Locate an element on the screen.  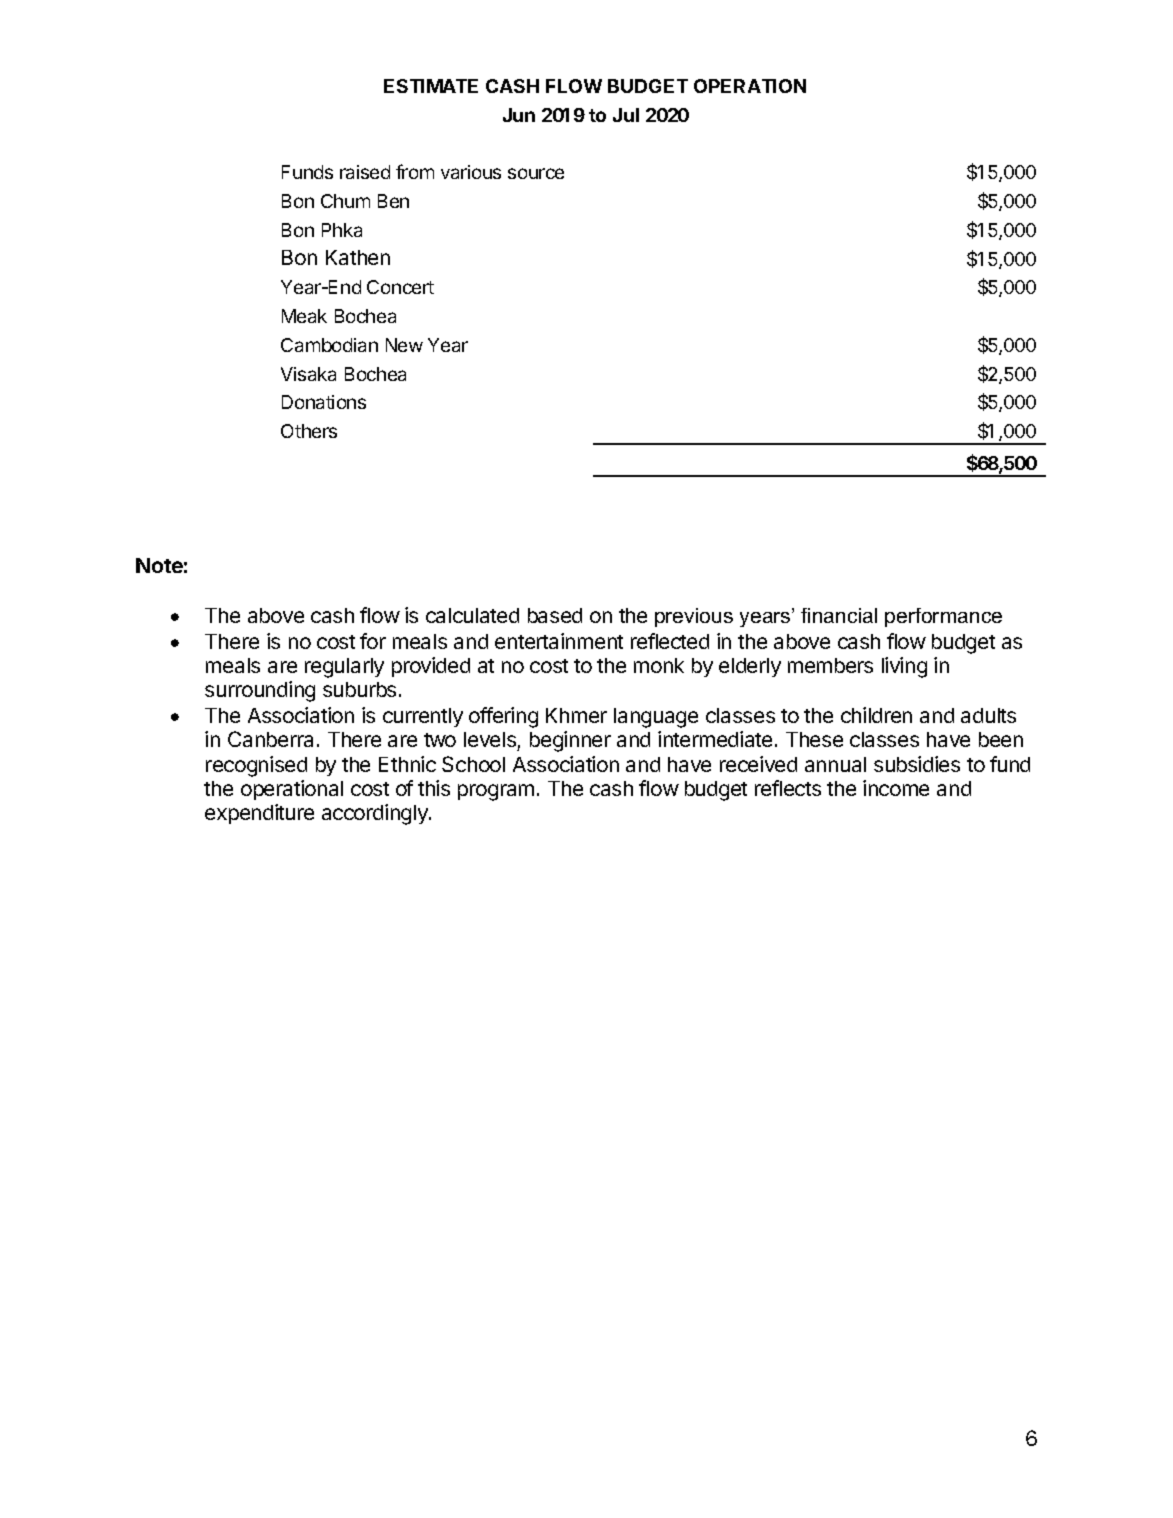
Others is located at coordinates (309, 431).
